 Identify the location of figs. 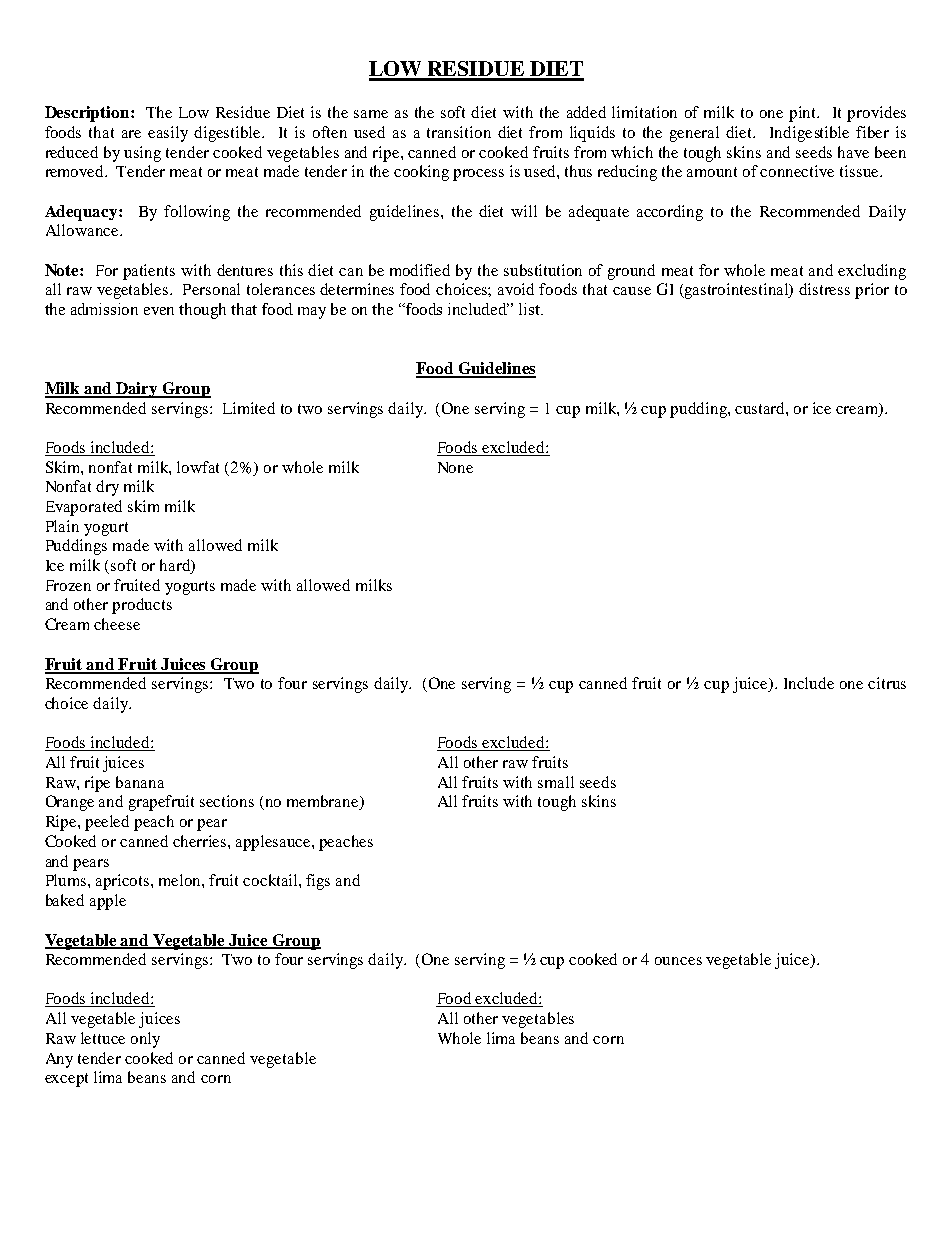
(318, 882).
